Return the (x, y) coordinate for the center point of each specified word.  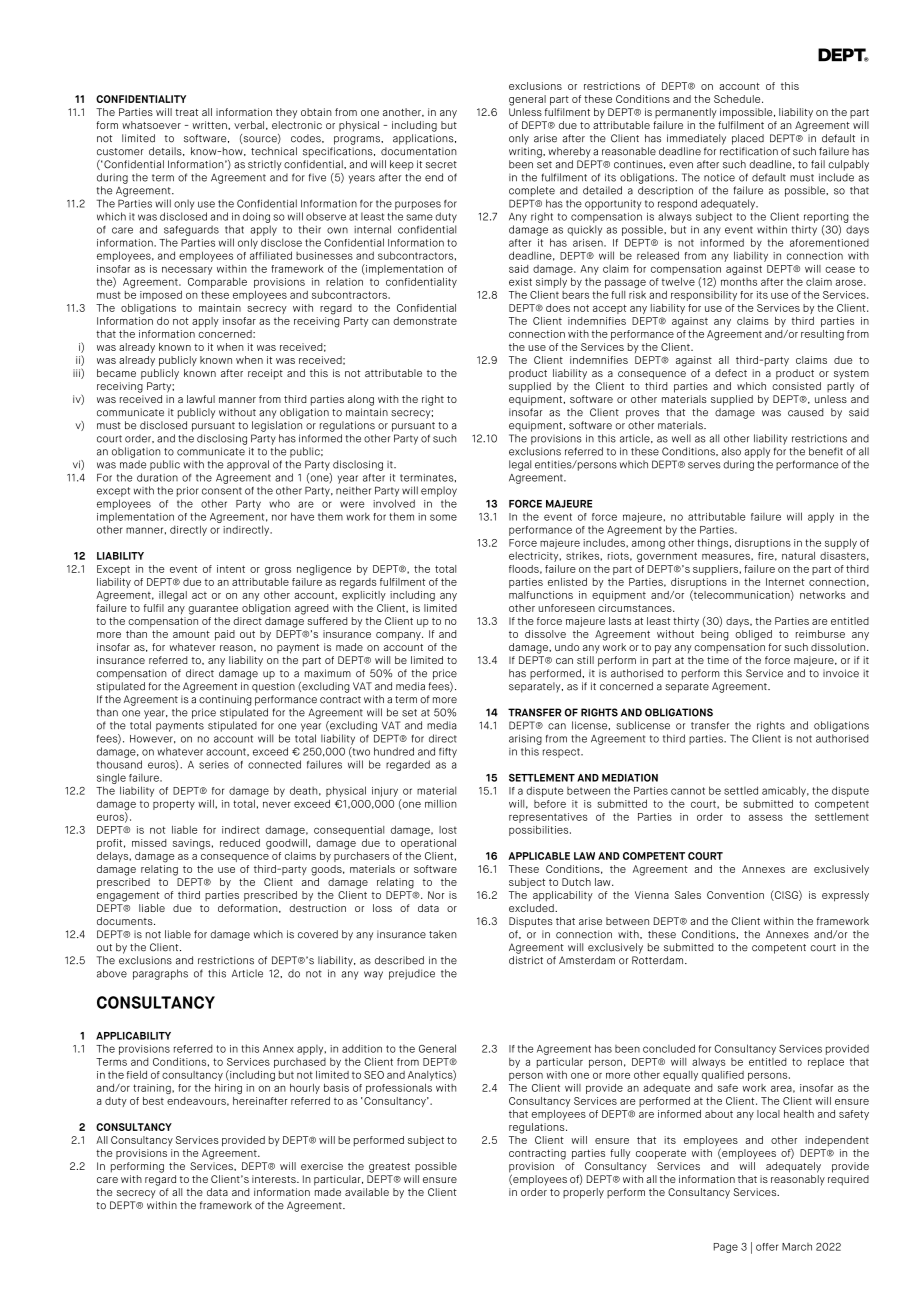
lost (448, 830)
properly (583, 1193)
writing (526, 152)
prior (188, 492)
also (731, 451)
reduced (240, 843)
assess (766, 817)
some (443, 517)
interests (275, 1179)
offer (767, 1247)
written (211, 125)
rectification (749, 151)
